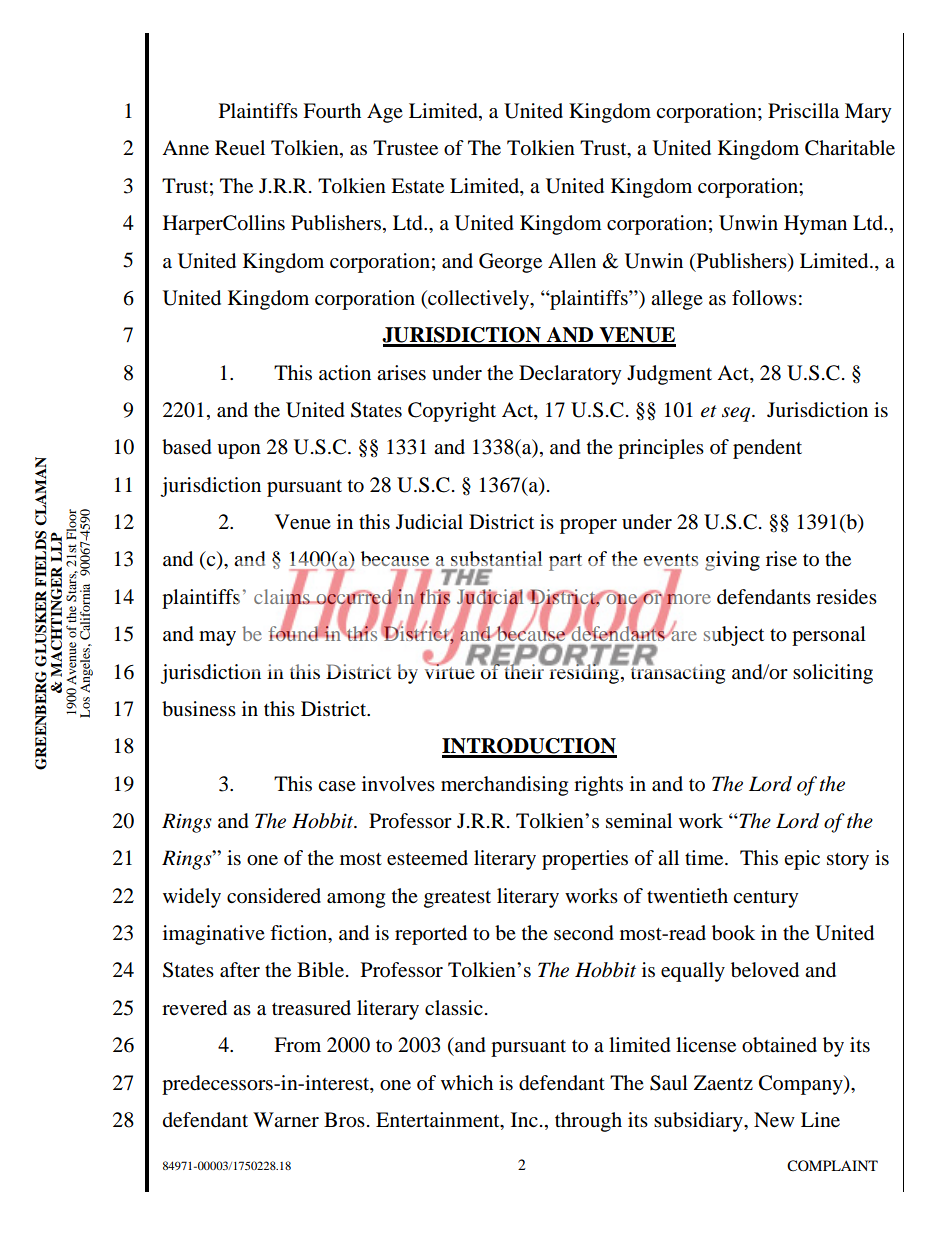 The image size is (952, 1233). What do you see at coordinates (767, 449) in the screenshot?
I see `pendent` at bounding box center [767, 449].
